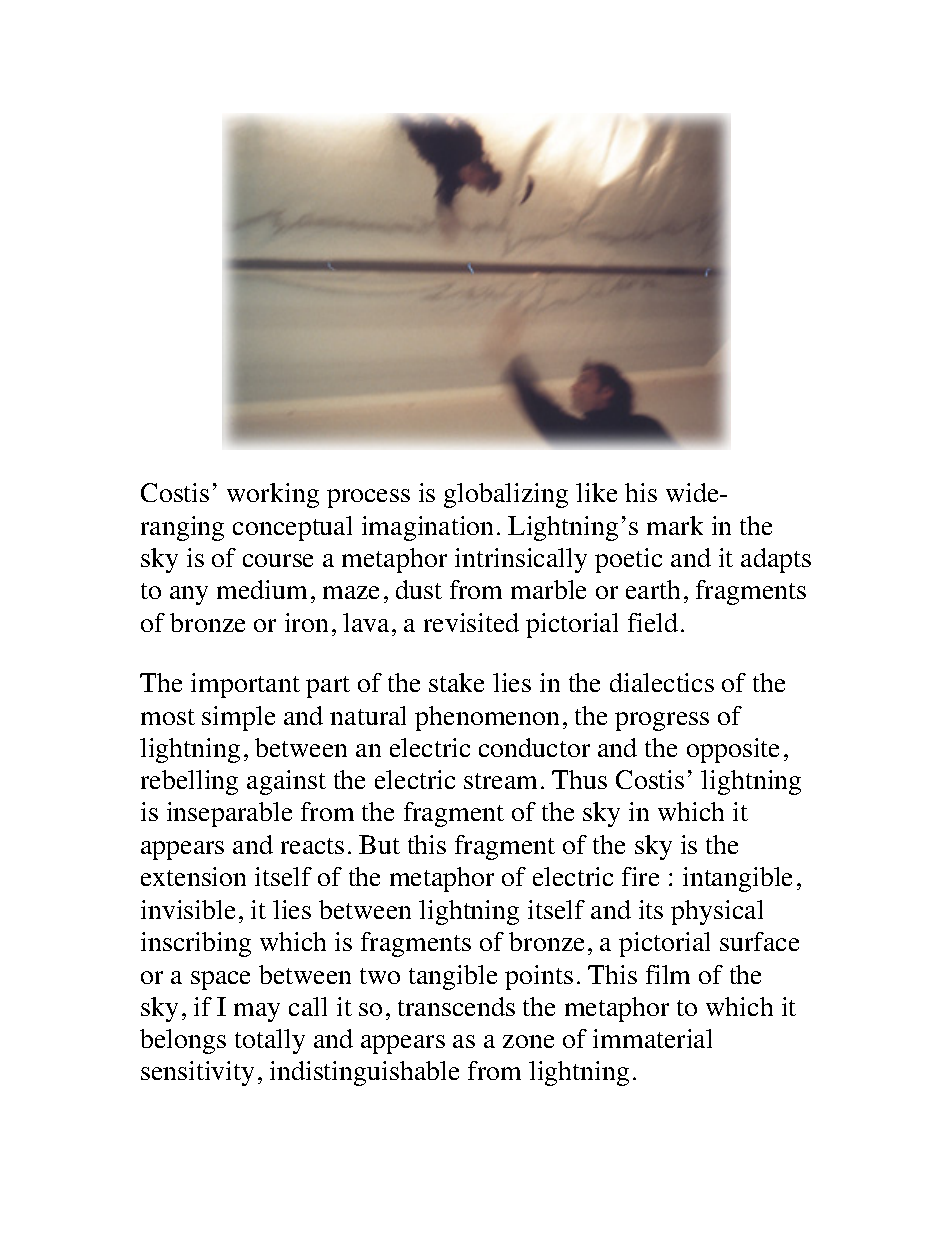 The width and height of the screenshot is (952, 1233). Describe the element at coordinates (528, 1041) in the screenshot. I see `zone` at that location.
